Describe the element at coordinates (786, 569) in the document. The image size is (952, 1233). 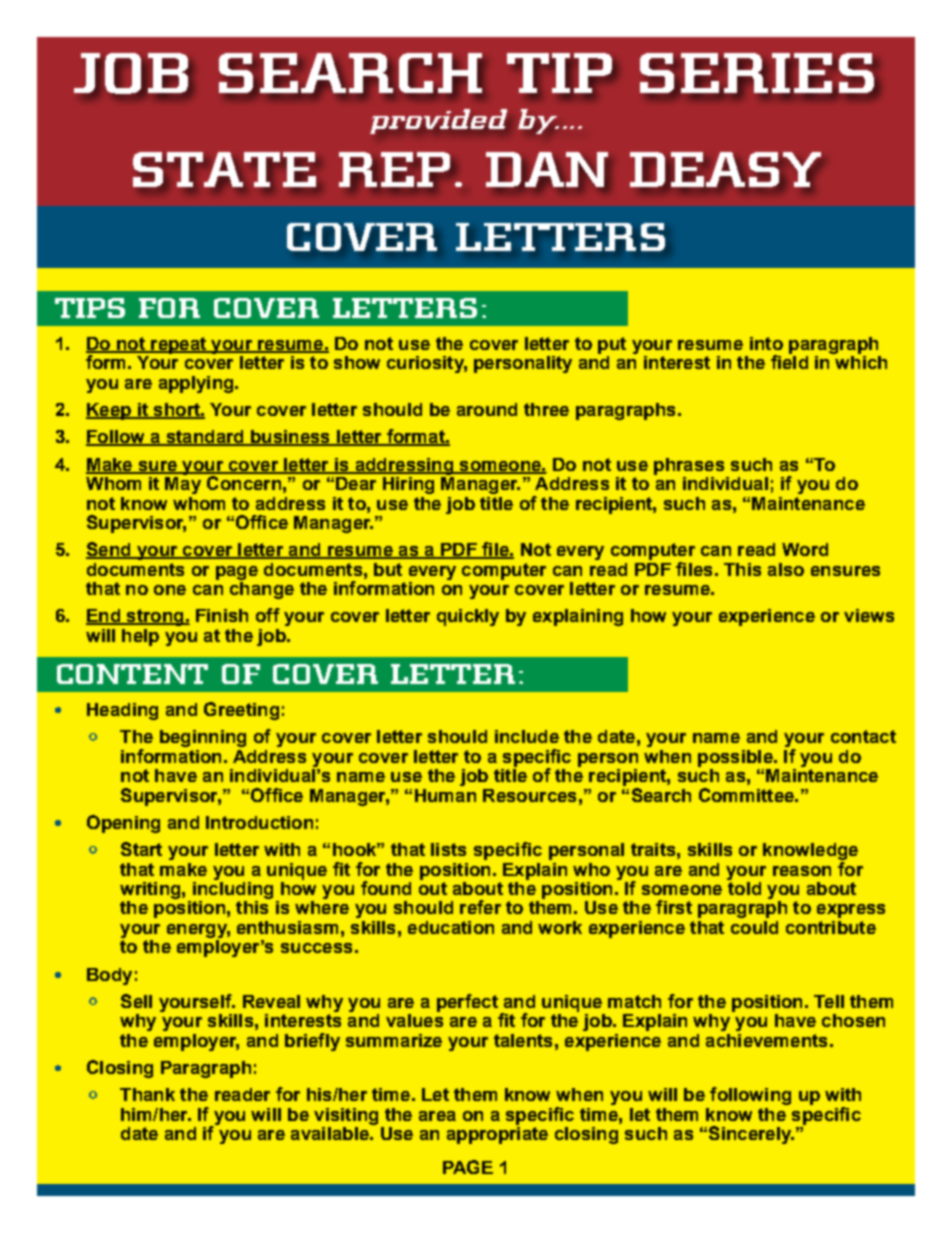
I see `also` at that location.
